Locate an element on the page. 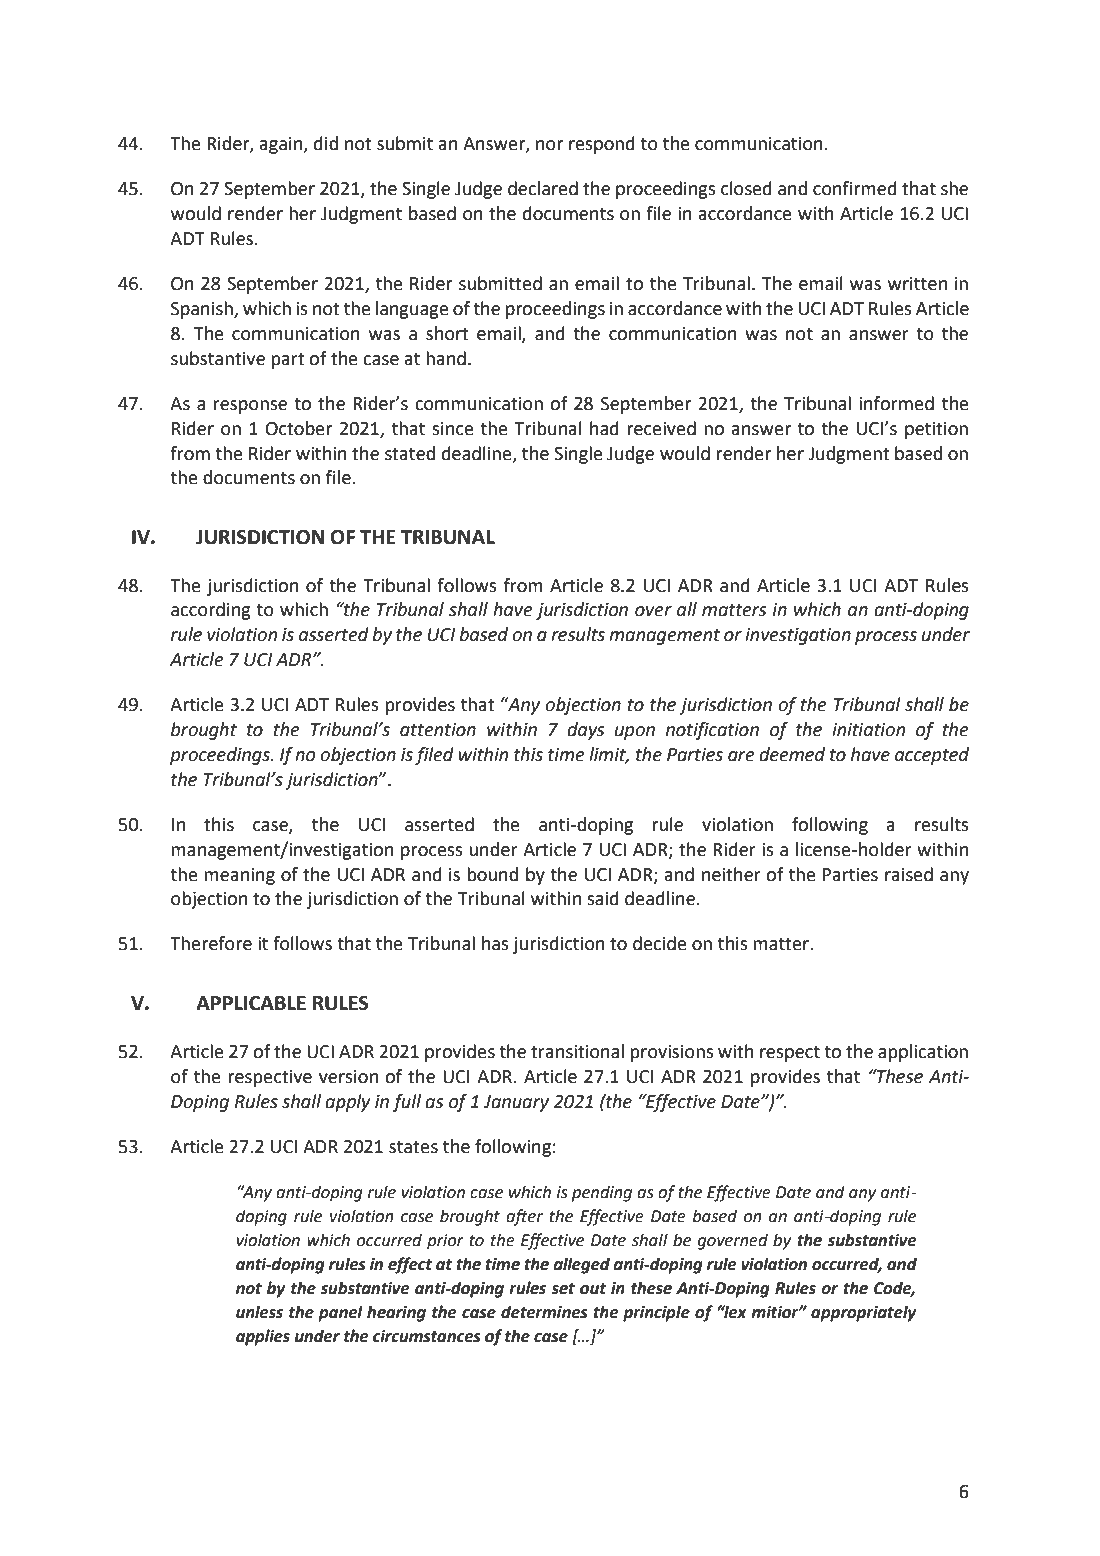  confirmed is located at coordinates (855, 188).
